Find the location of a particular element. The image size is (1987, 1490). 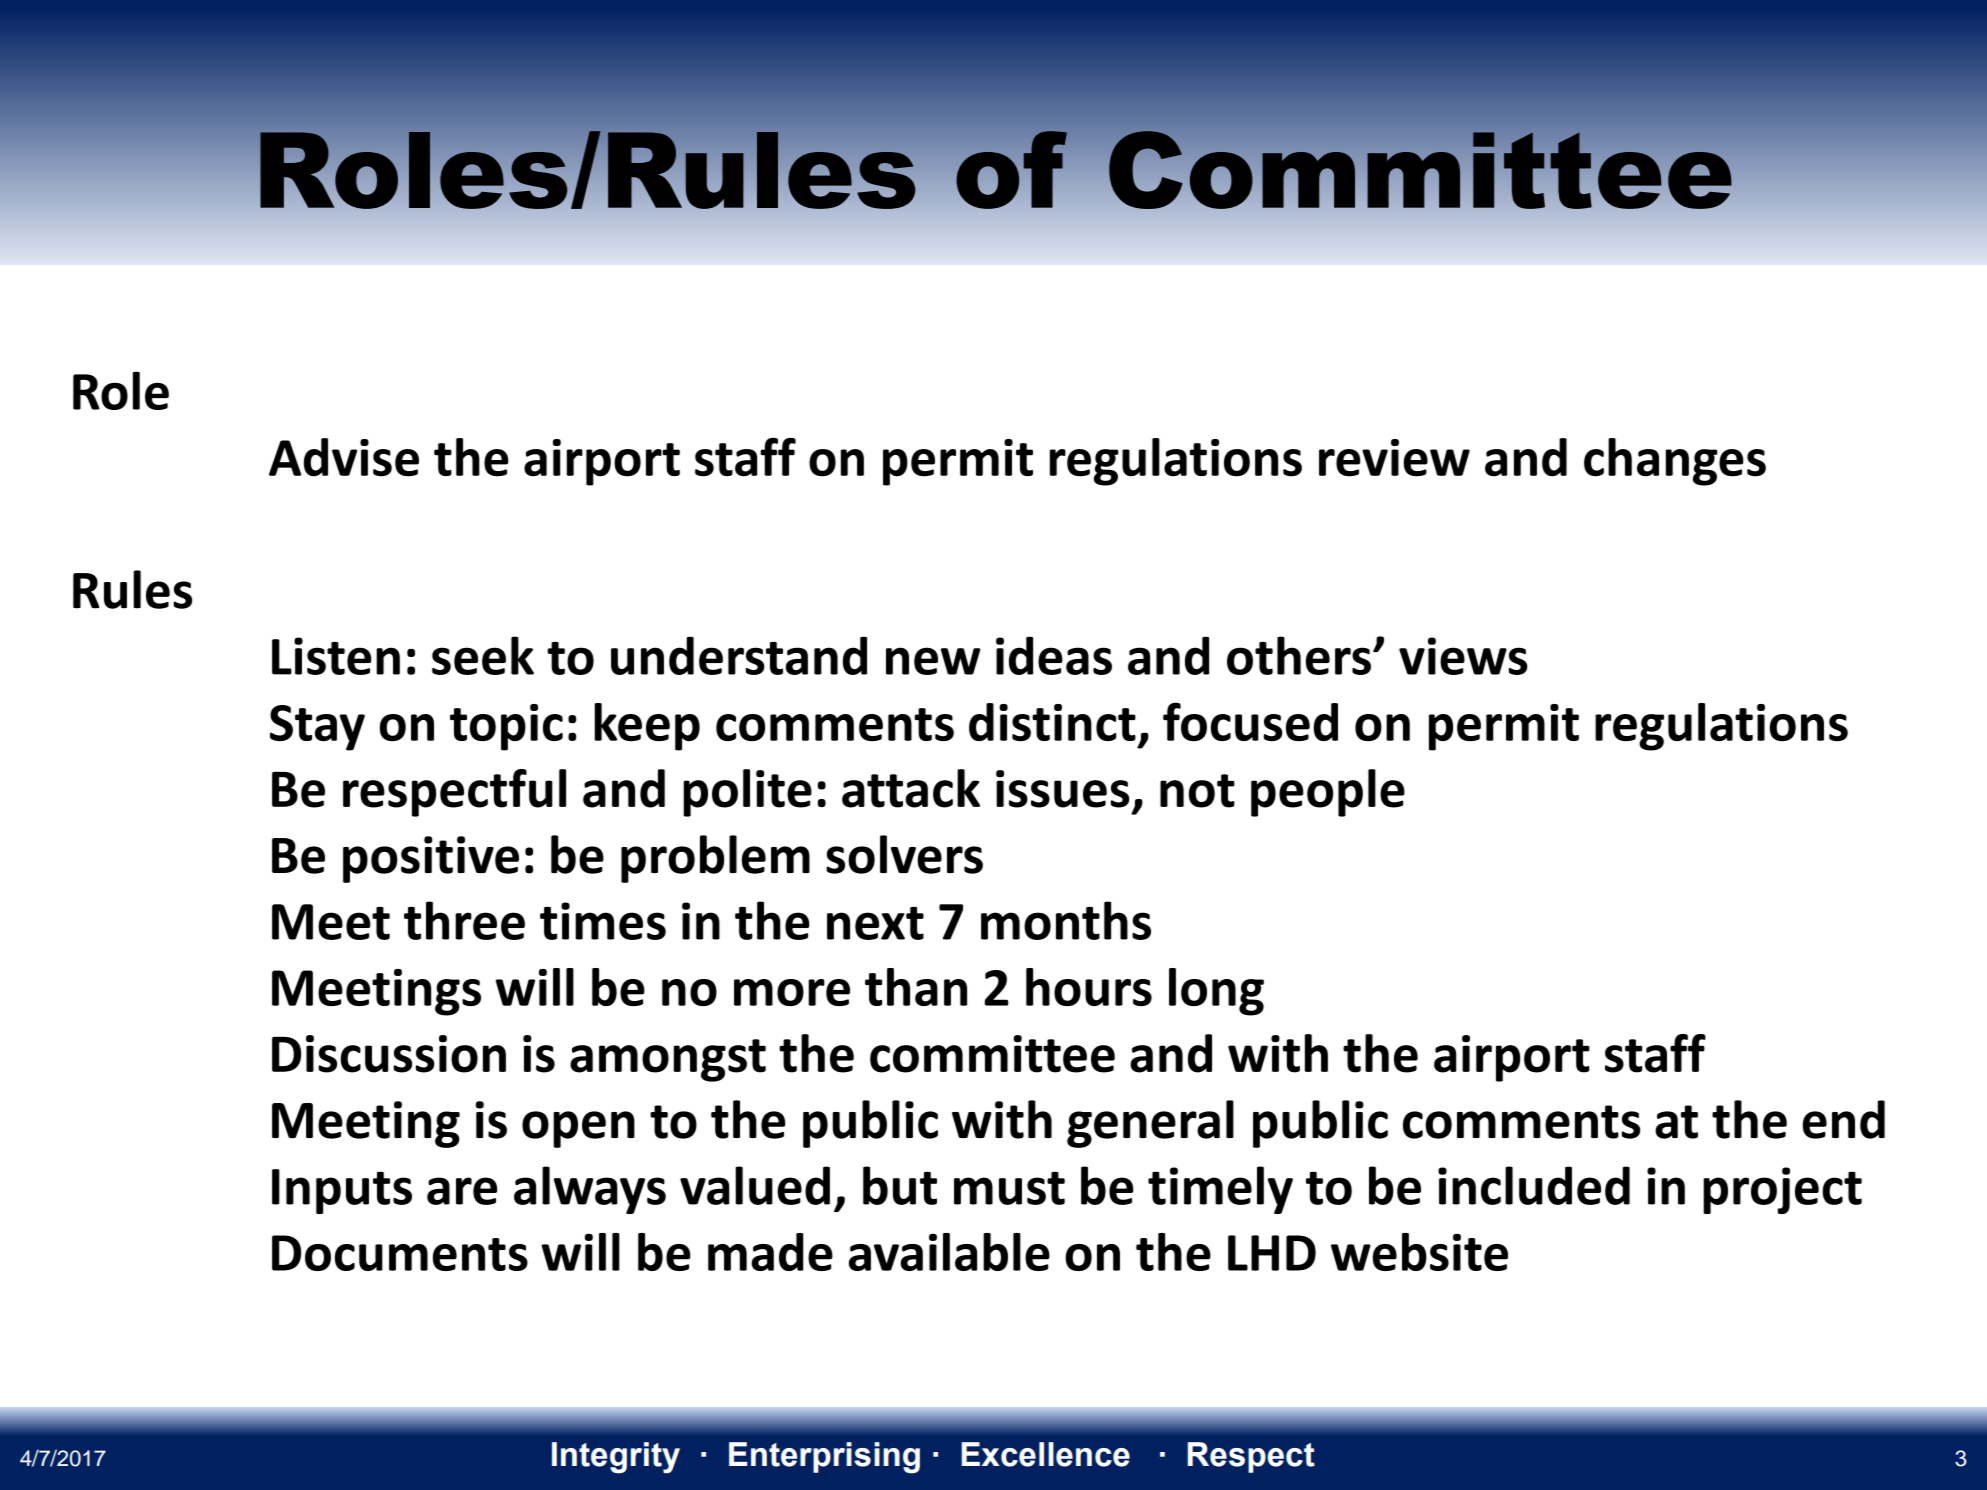

positive is located at coordinates (431, 859).
